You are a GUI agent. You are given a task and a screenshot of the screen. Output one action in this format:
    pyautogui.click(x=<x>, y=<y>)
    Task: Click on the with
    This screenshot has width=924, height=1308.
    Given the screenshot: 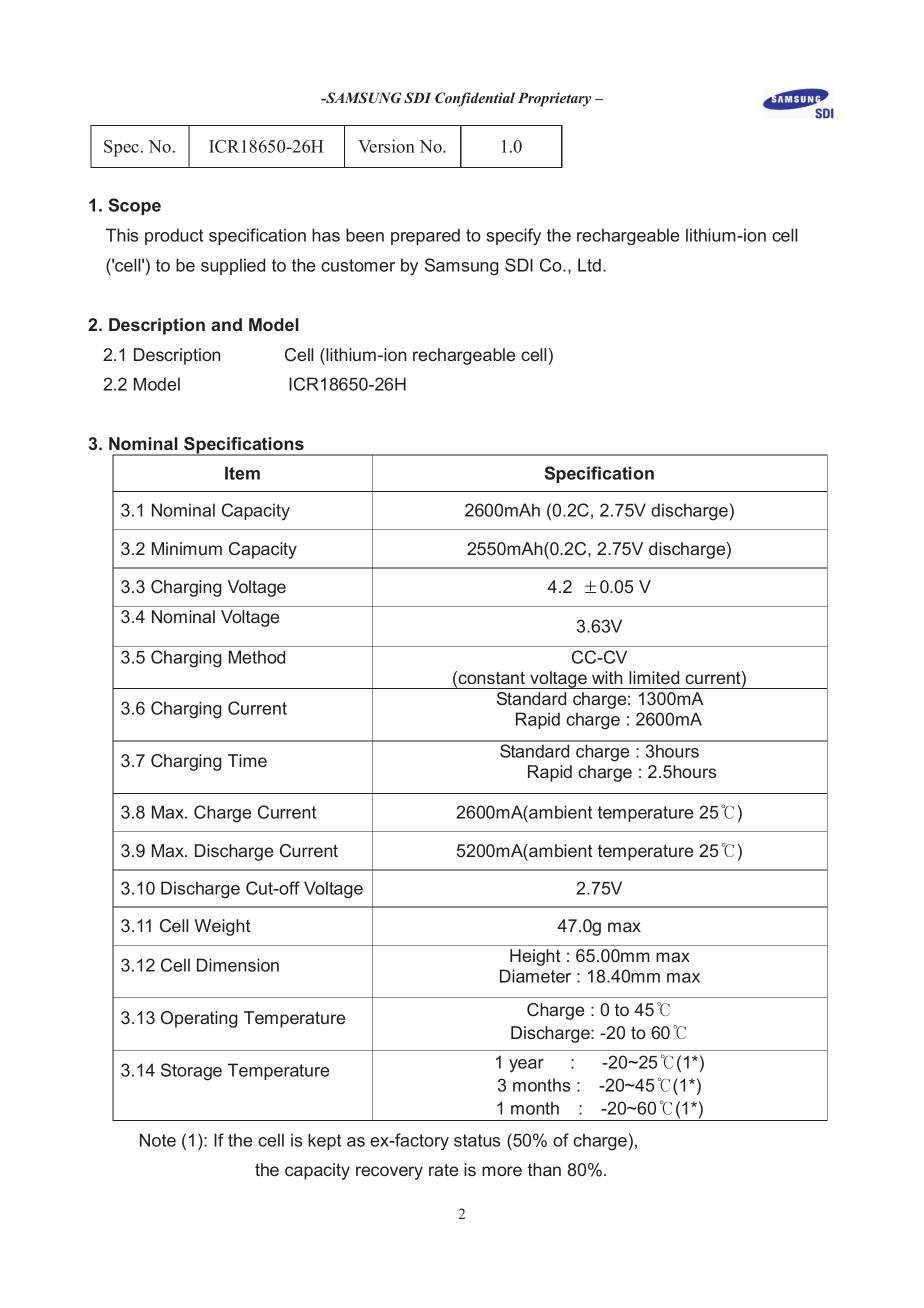 What is the action you would take?
    pyautogui.click(x=607, y=677)
